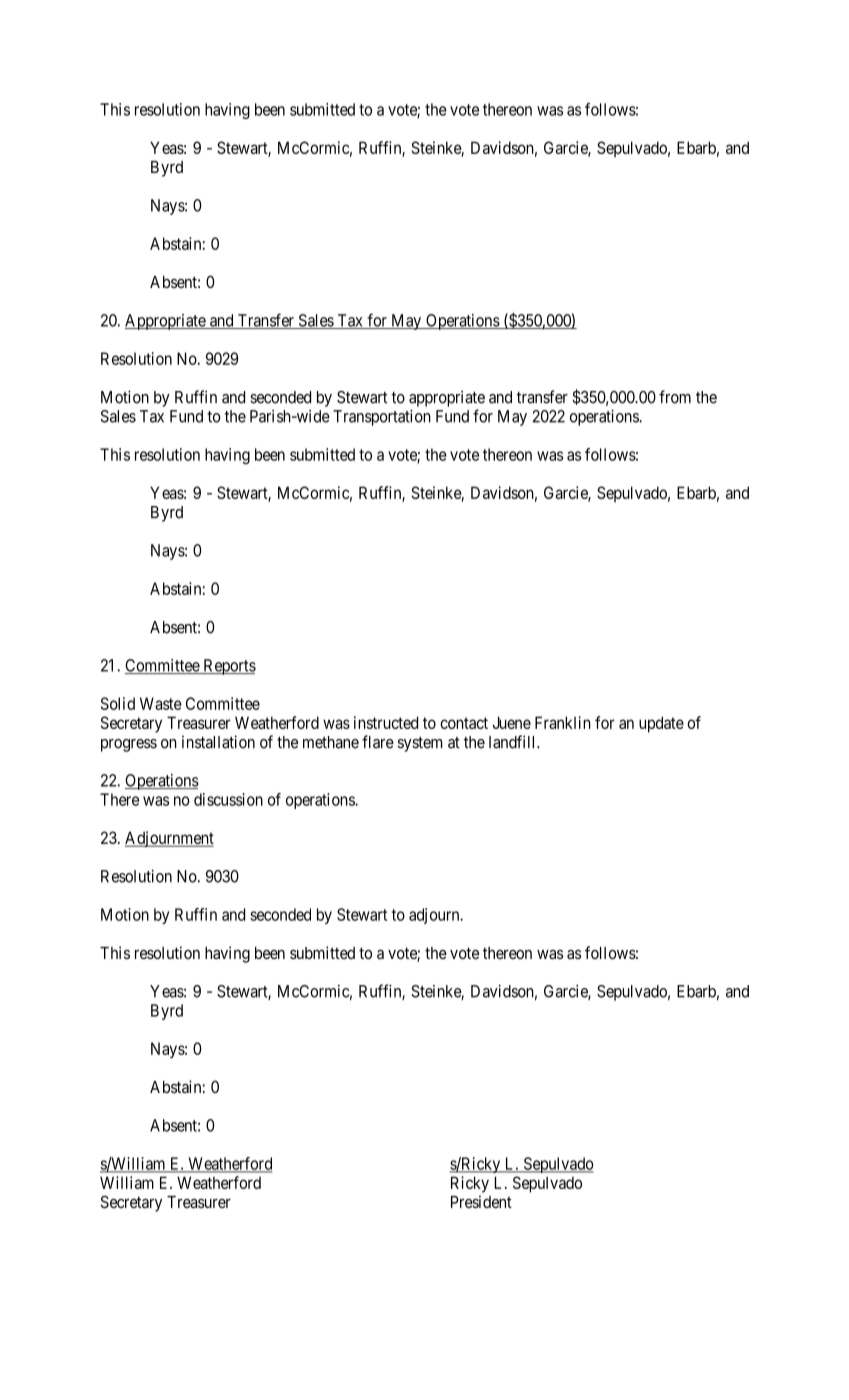 This image has height=1400, width=849. I want to click on instructed, so click(386, 722).
